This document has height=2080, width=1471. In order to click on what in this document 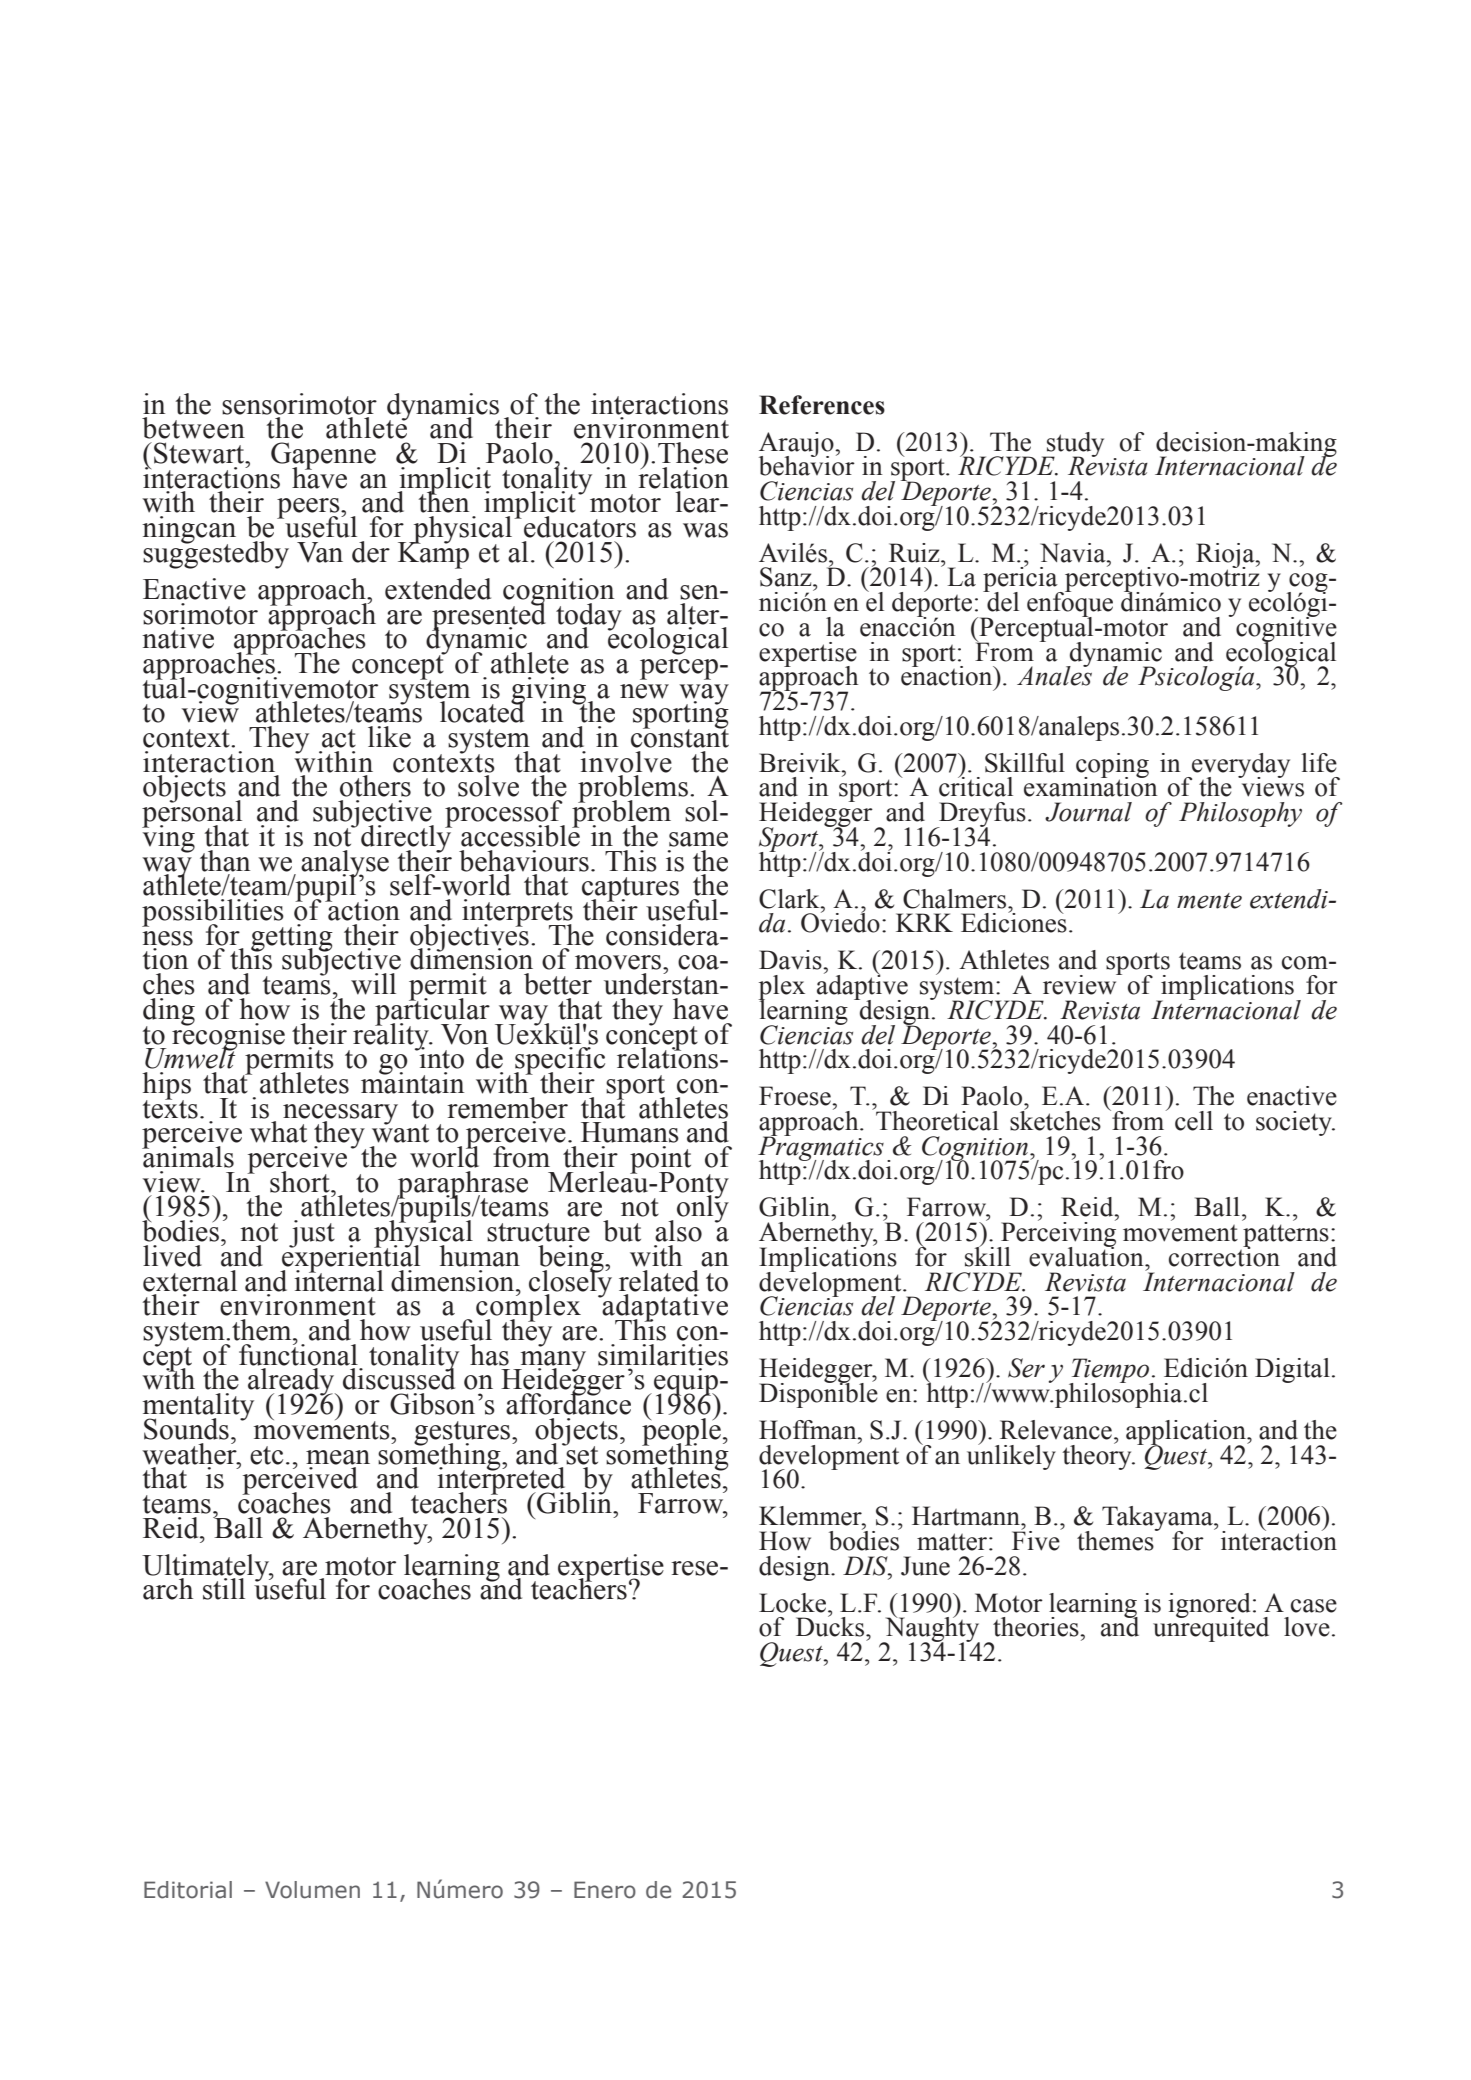, I will do `click(278, 1132)`.
